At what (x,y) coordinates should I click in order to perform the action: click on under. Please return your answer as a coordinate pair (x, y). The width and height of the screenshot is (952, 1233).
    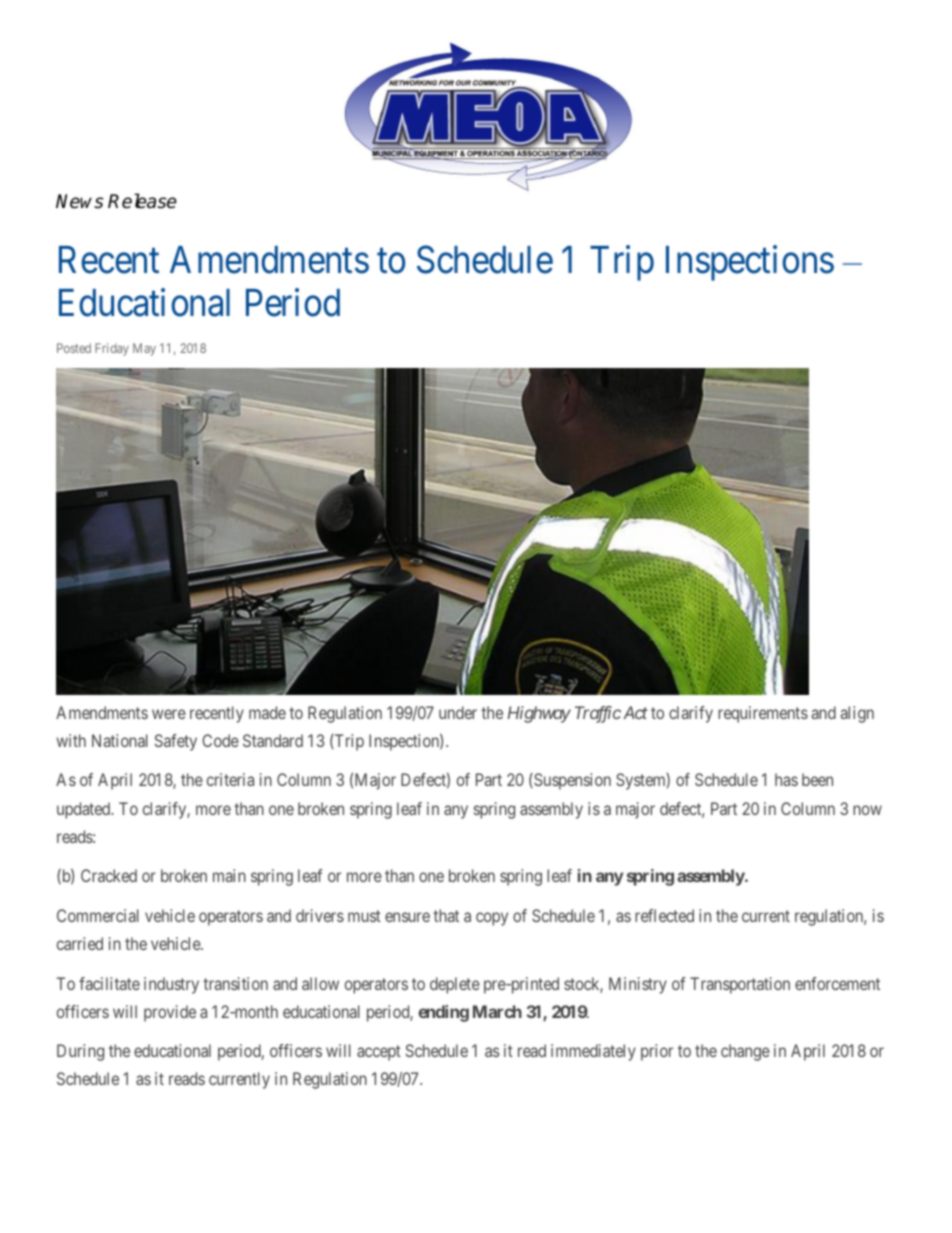
    Looking at the image, I should click on (458, 712).
